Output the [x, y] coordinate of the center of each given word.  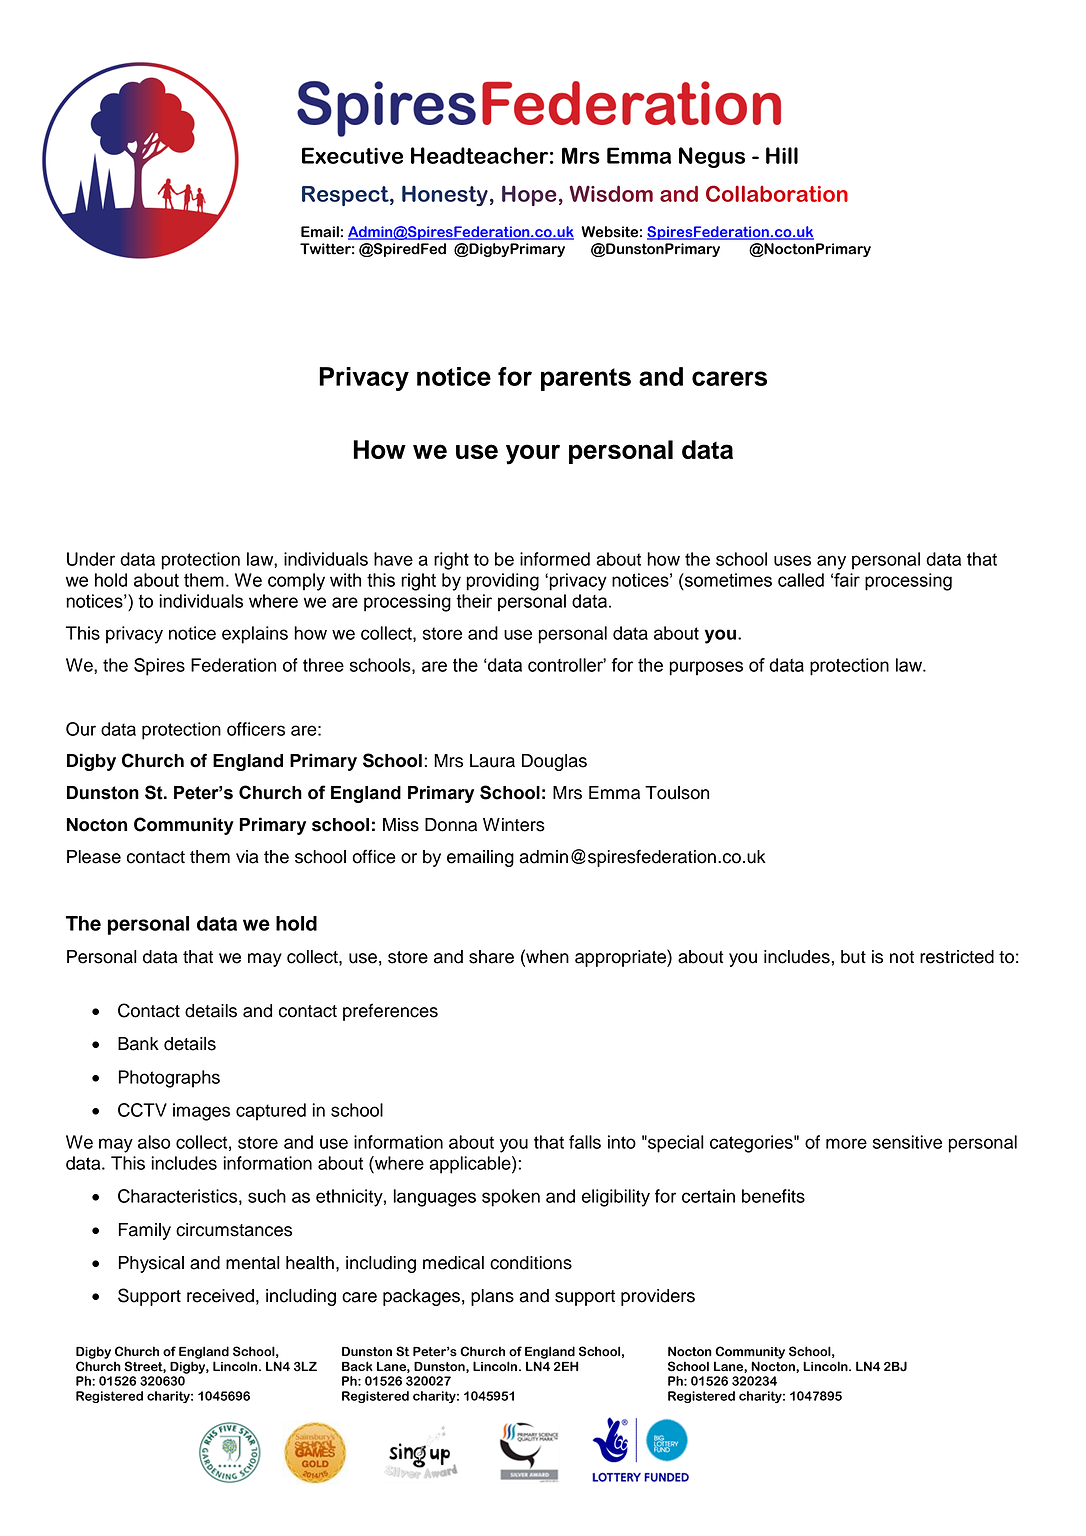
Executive [352, 155]
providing [502, 582]
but [853, 957]
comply [296, 582]
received [220, 1296]
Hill [782, 155]
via [247, 857]
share [491, 957]
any [831, 562]
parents [586, 379]
